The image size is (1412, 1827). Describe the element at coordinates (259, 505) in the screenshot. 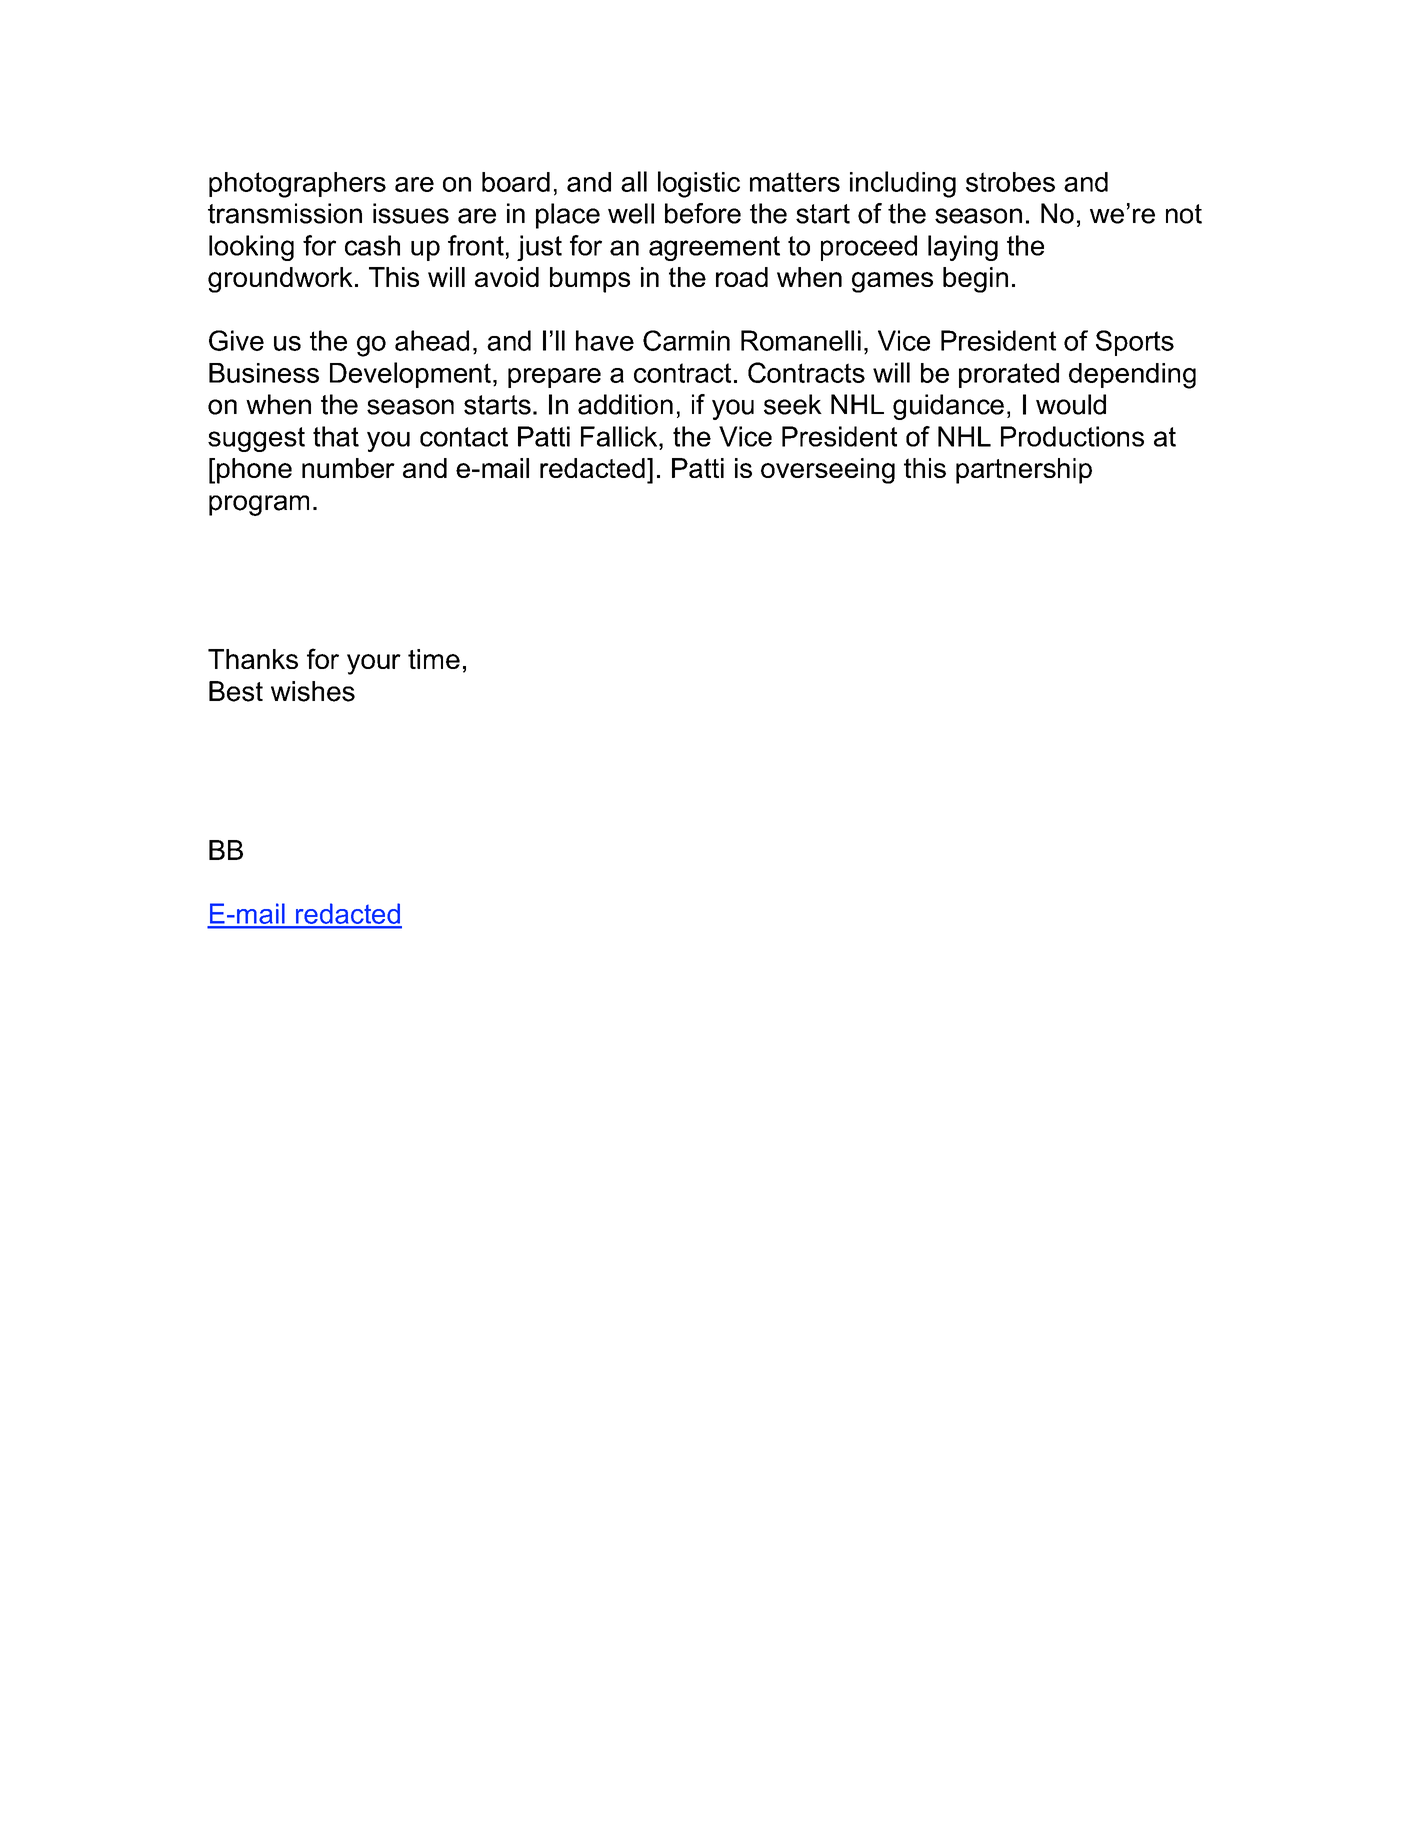

I see `program` at that location.
